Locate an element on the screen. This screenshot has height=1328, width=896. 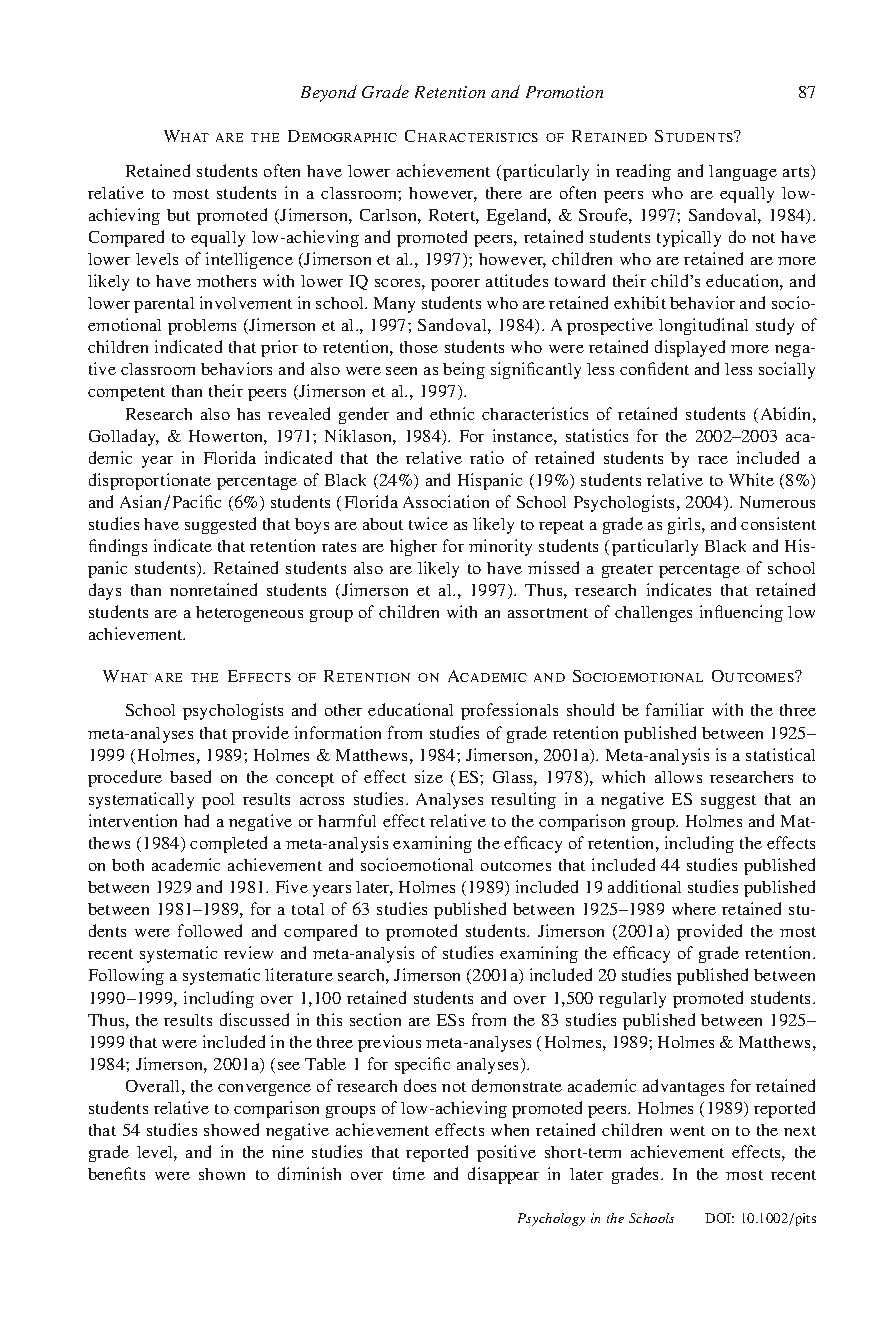
longitudinal is located at coordinates (703, 326).
